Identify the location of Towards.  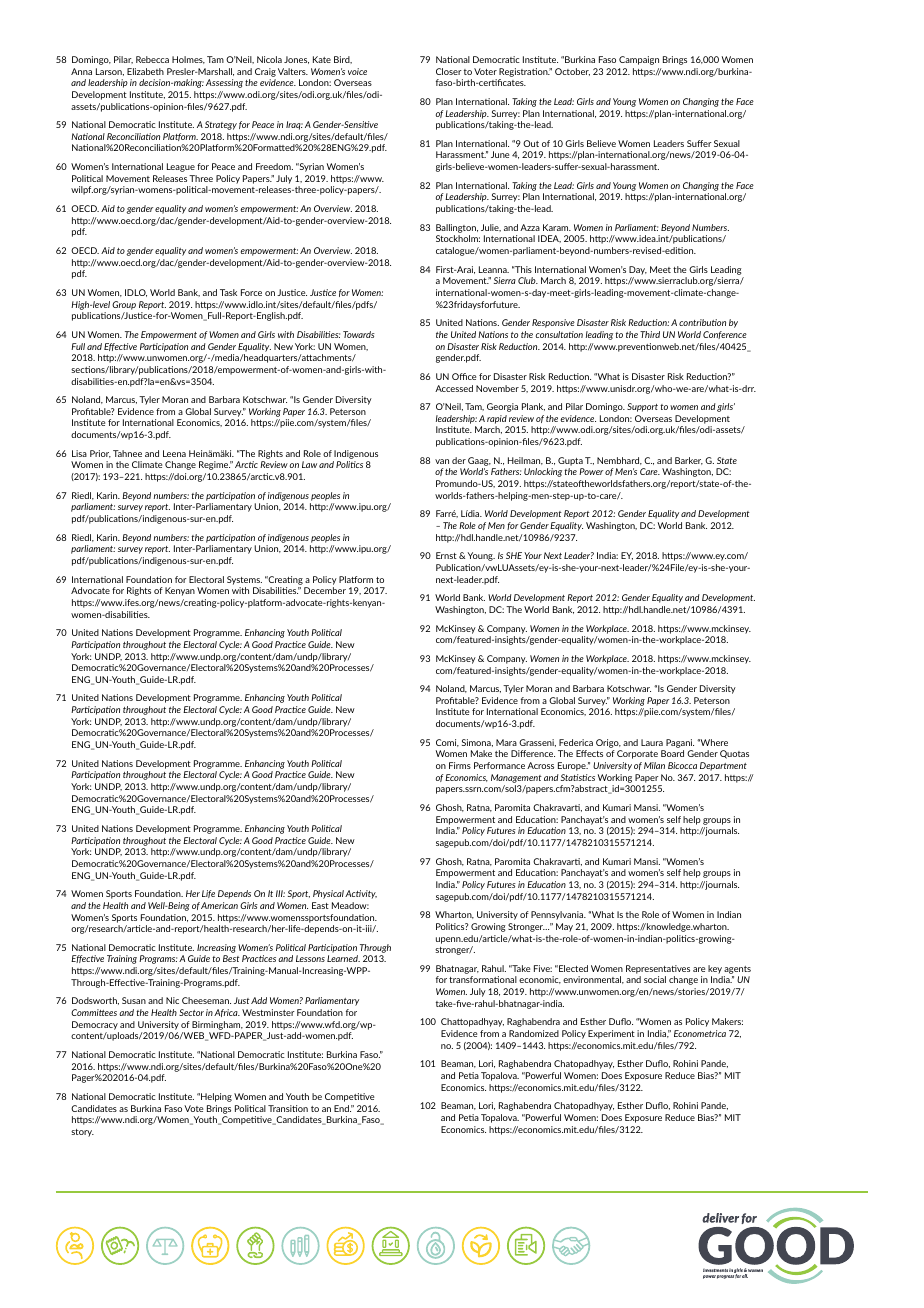
(359, 334).
